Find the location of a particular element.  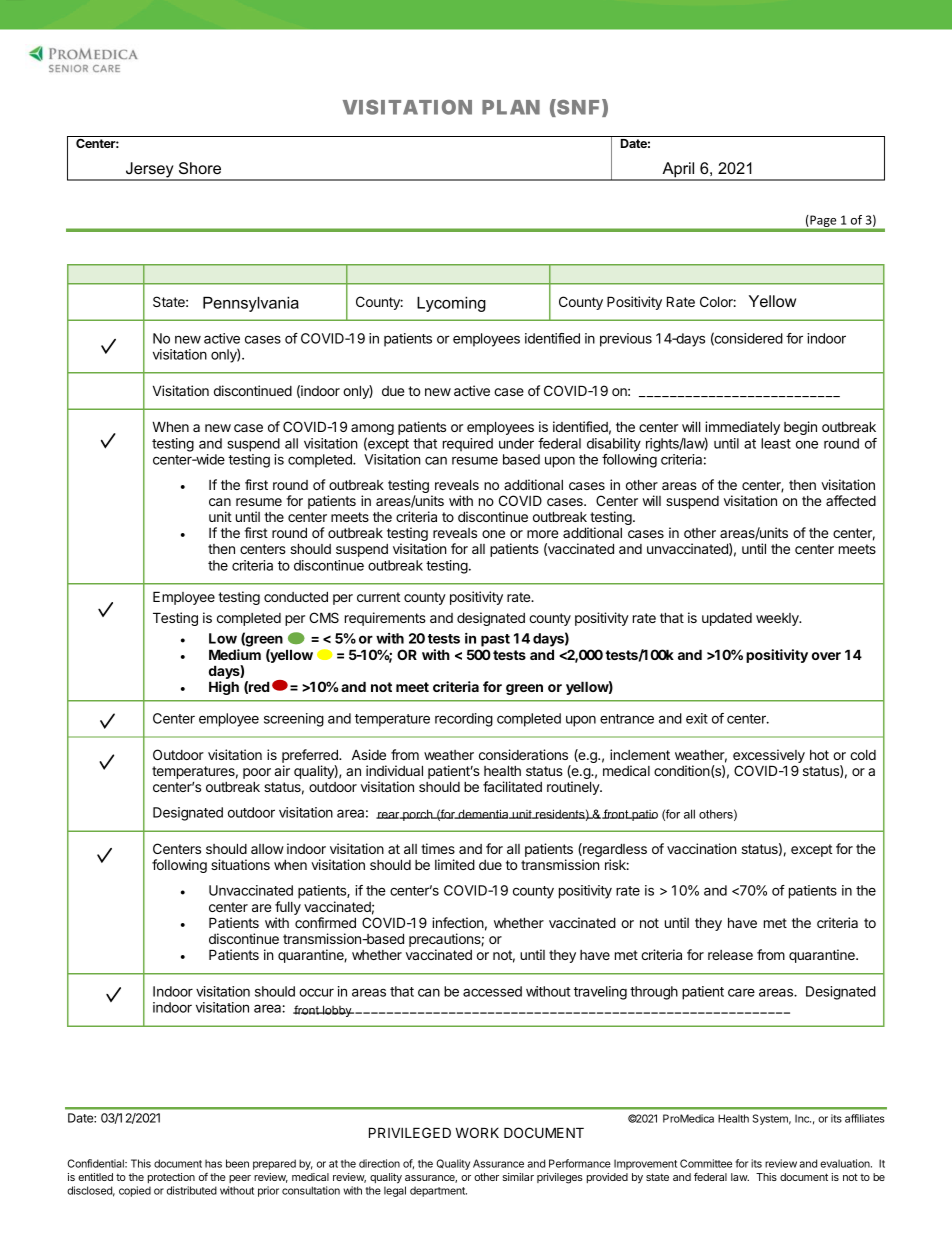

April is located at coordinates (678, 171).
